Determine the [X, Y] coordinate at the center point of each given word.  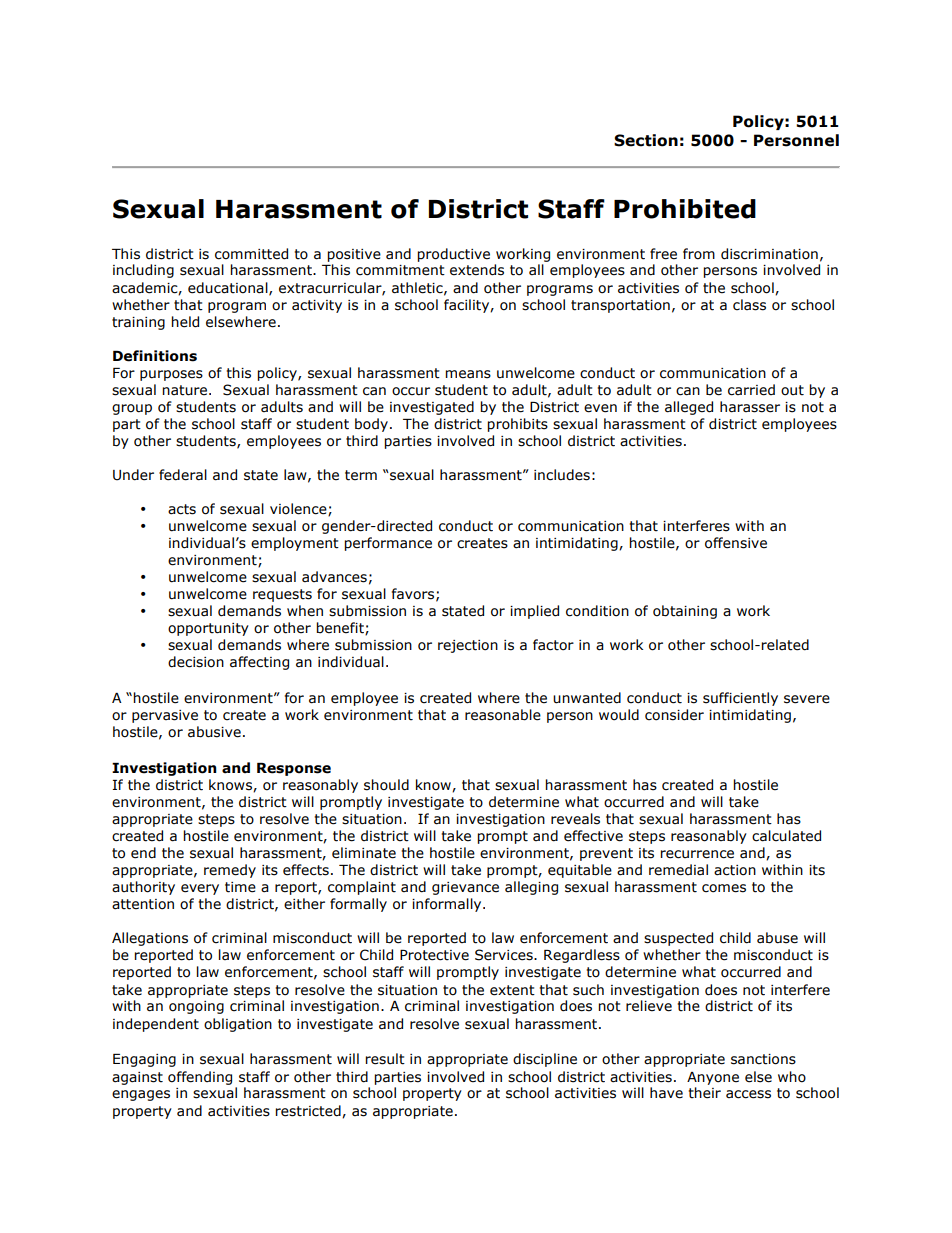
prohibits [517, 425]
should [386, 785]
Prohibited [685, 209]
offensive [736, 543]
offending [200, 1078]
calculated [786, 836]
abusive [214, 732]
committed [251, 254]
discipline [545, 1060]
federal [183, 475]
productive [453, 255]
